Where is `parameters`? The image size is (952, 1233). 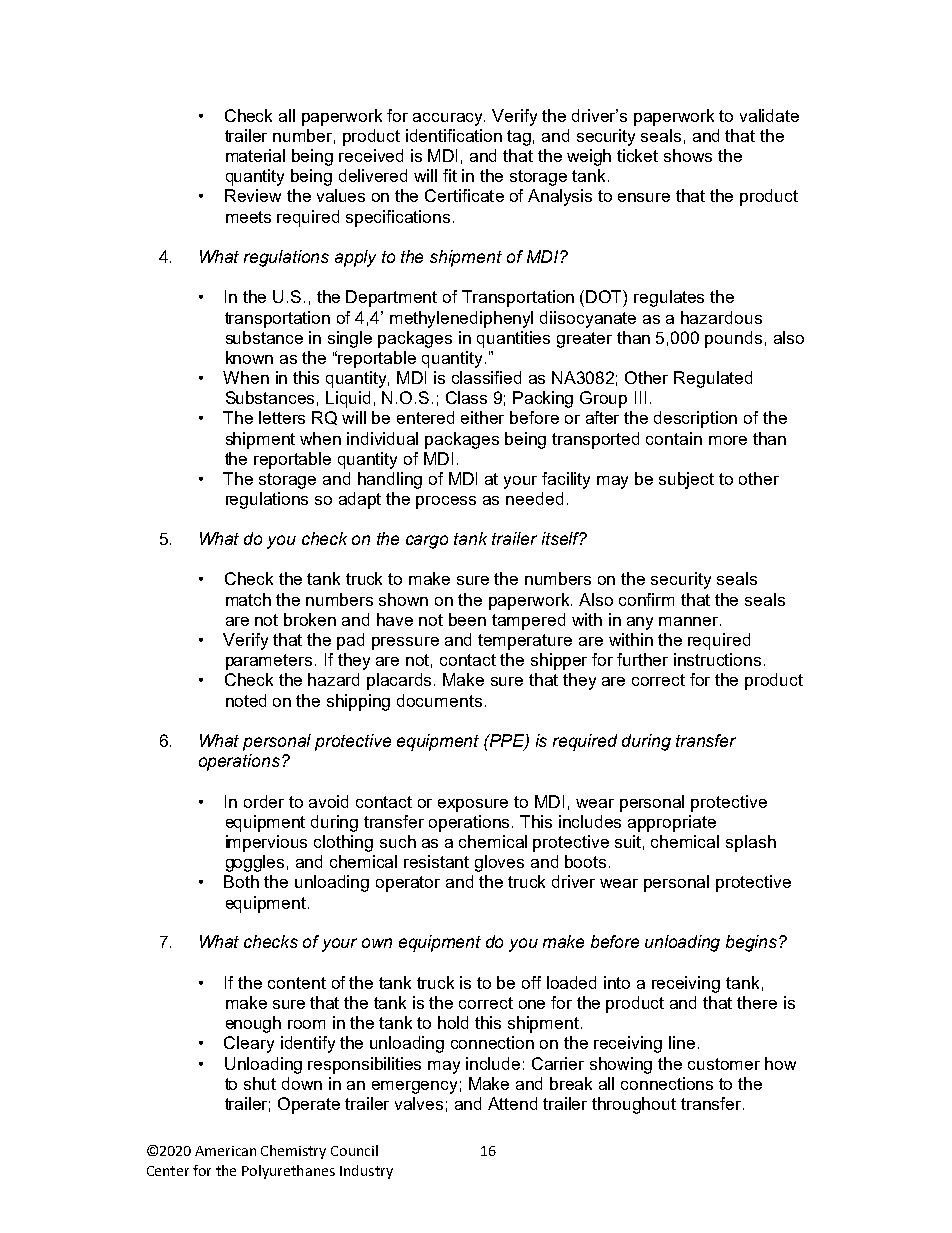 parameters is located at coordinates (269, 662).
